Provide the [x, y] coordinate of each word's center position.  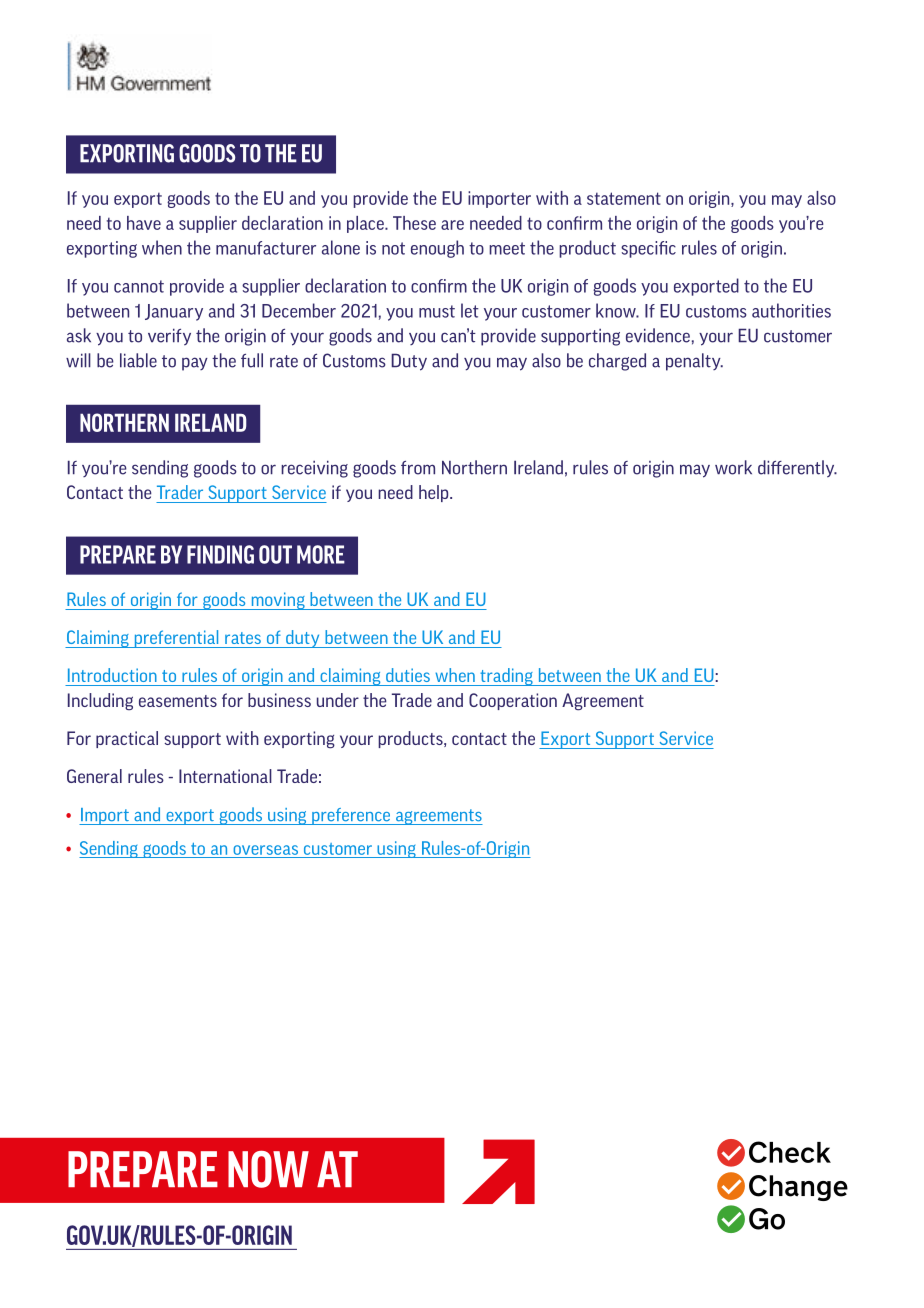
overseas [265, 850]
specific [648, 249]
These [414, 223]
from [418, 468]
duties [408, 675]
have [144, 223]
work [733, 467]
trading [506, 677]
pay [195, 364]
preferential [176, 639]
